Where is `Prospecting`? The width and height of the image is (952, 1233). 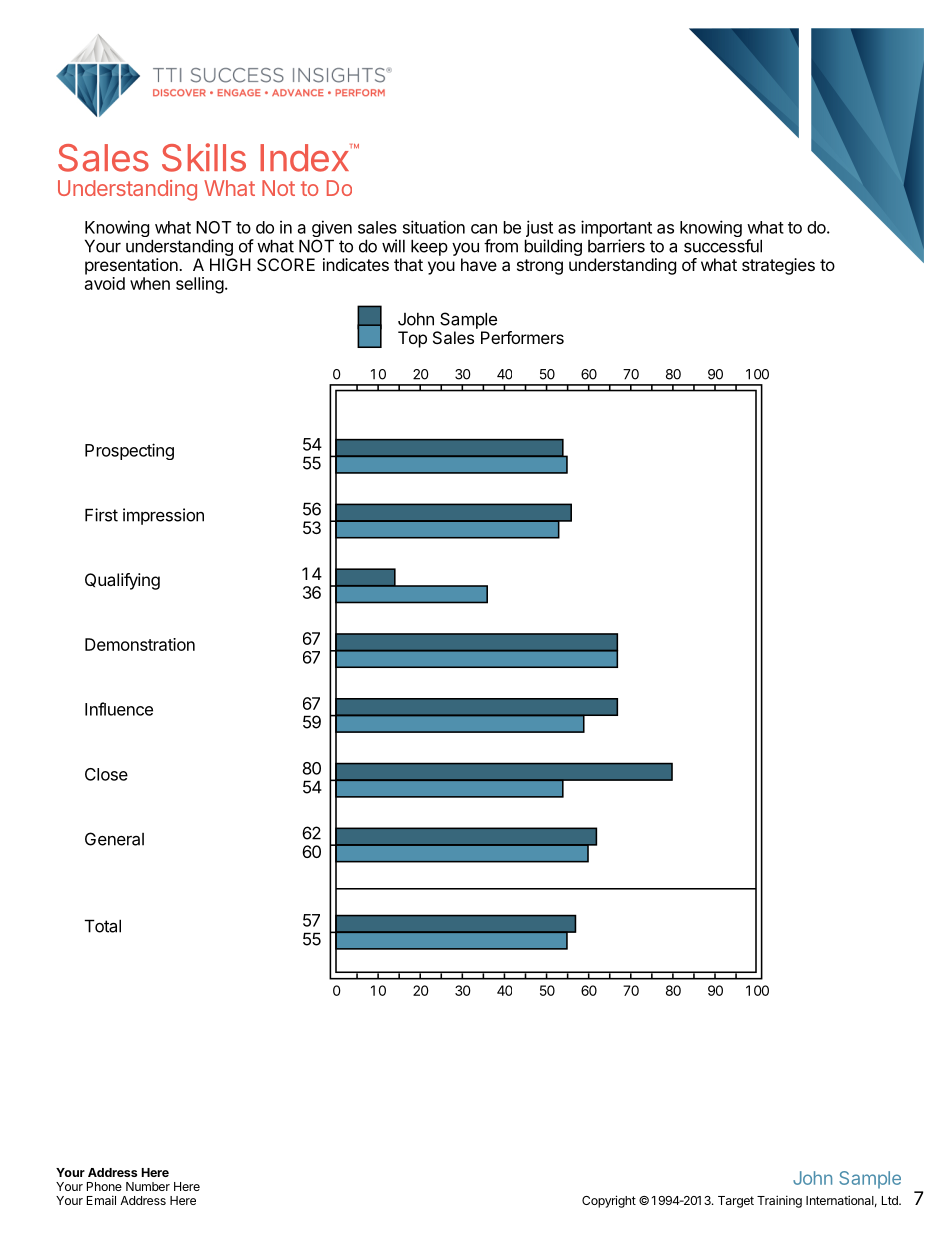
Prospecting is located at coordinates (129, 451).
